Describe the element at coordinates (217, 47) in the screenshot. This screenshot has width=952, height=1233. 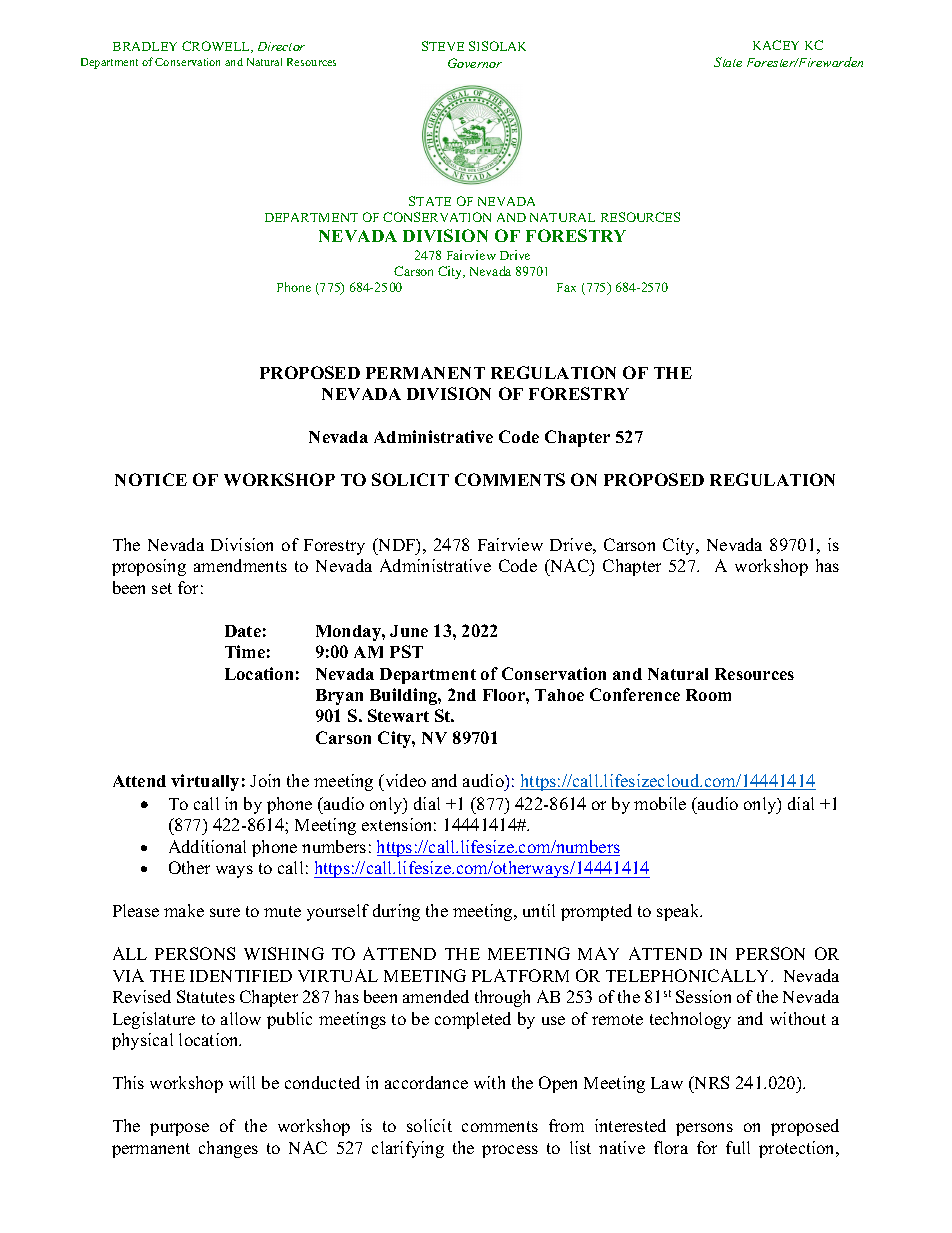
I see `CROWELL` at that location.
